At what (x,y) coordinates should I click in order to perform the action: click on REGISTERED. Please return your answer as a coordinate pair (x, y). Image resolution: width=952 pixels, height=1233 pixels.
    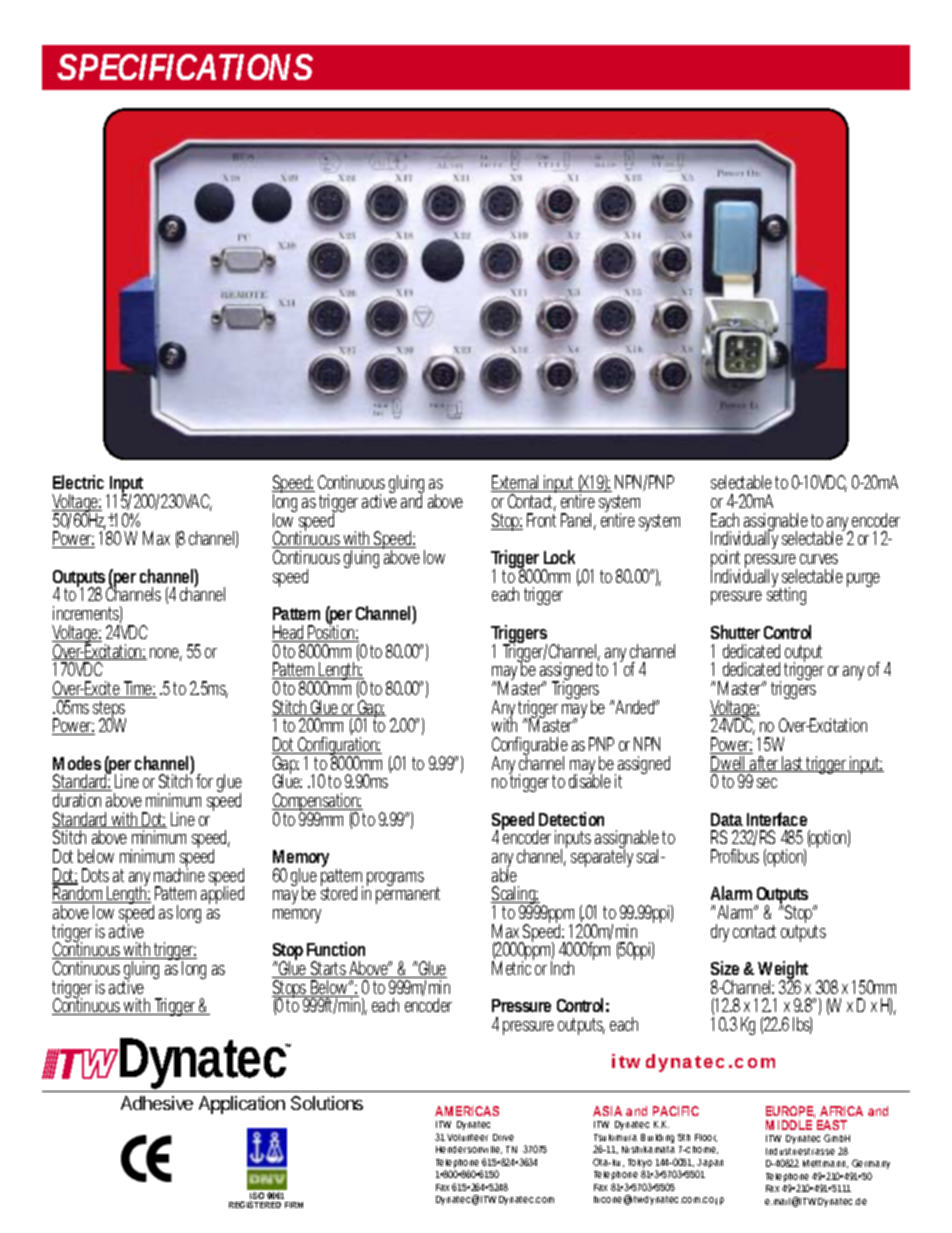
    Looking at the image, I should click on (255, 1204).
